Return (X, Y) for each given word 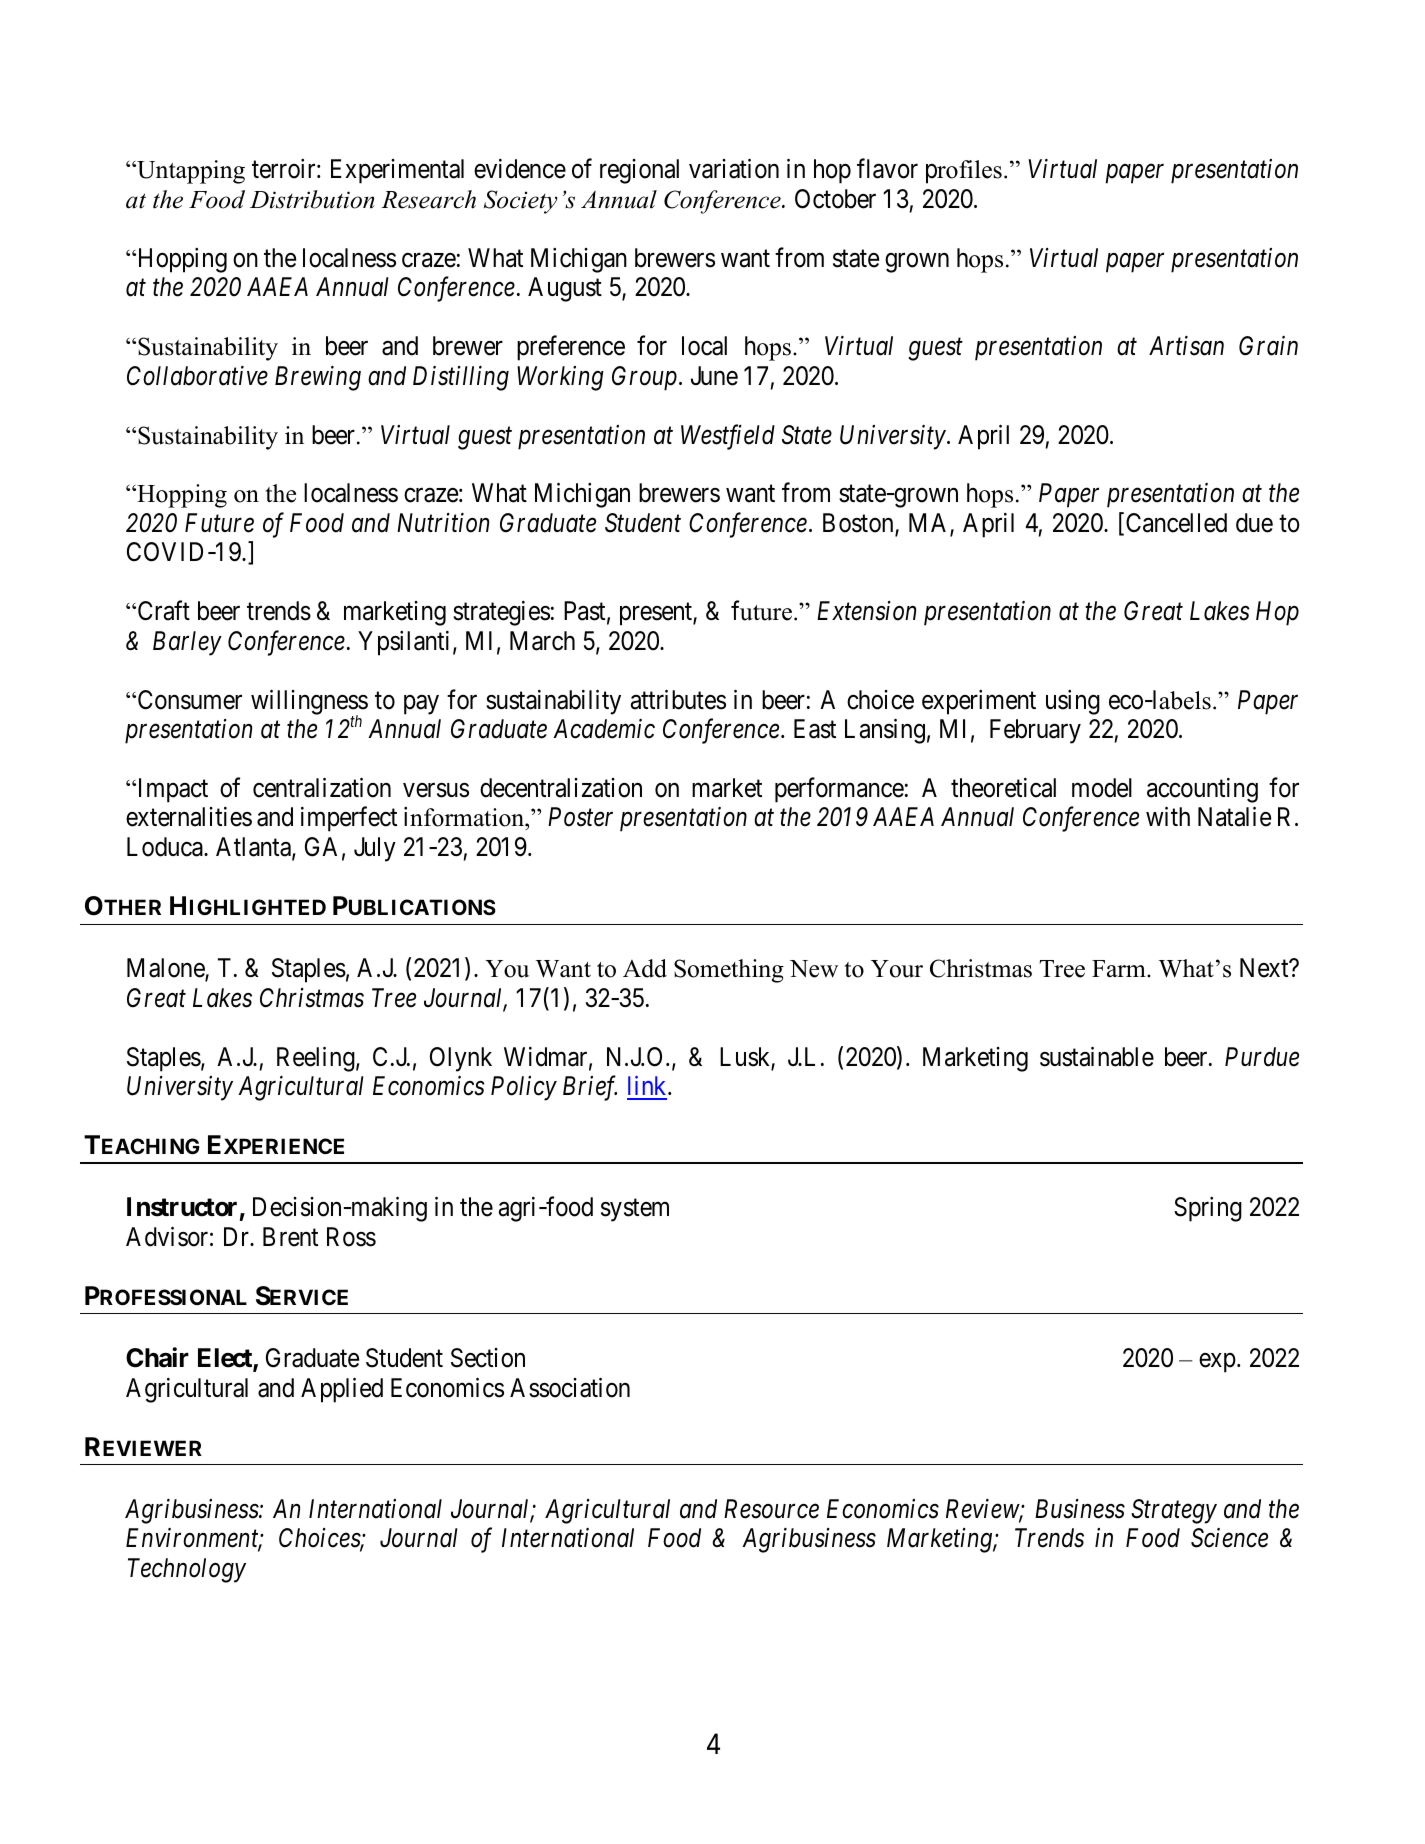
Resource (771, 1509)
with (1168, 816)
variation (734, 169)
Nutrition (443, 523)
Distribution (312, 199)
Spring (1208, 1209)
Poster (580, 817)
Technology (187, 1570)
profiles (964, 172)
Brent (290, 1237)
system (635, 1211)
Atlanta (254, 848)
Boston (859, 524)
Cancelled (1176, 523)
